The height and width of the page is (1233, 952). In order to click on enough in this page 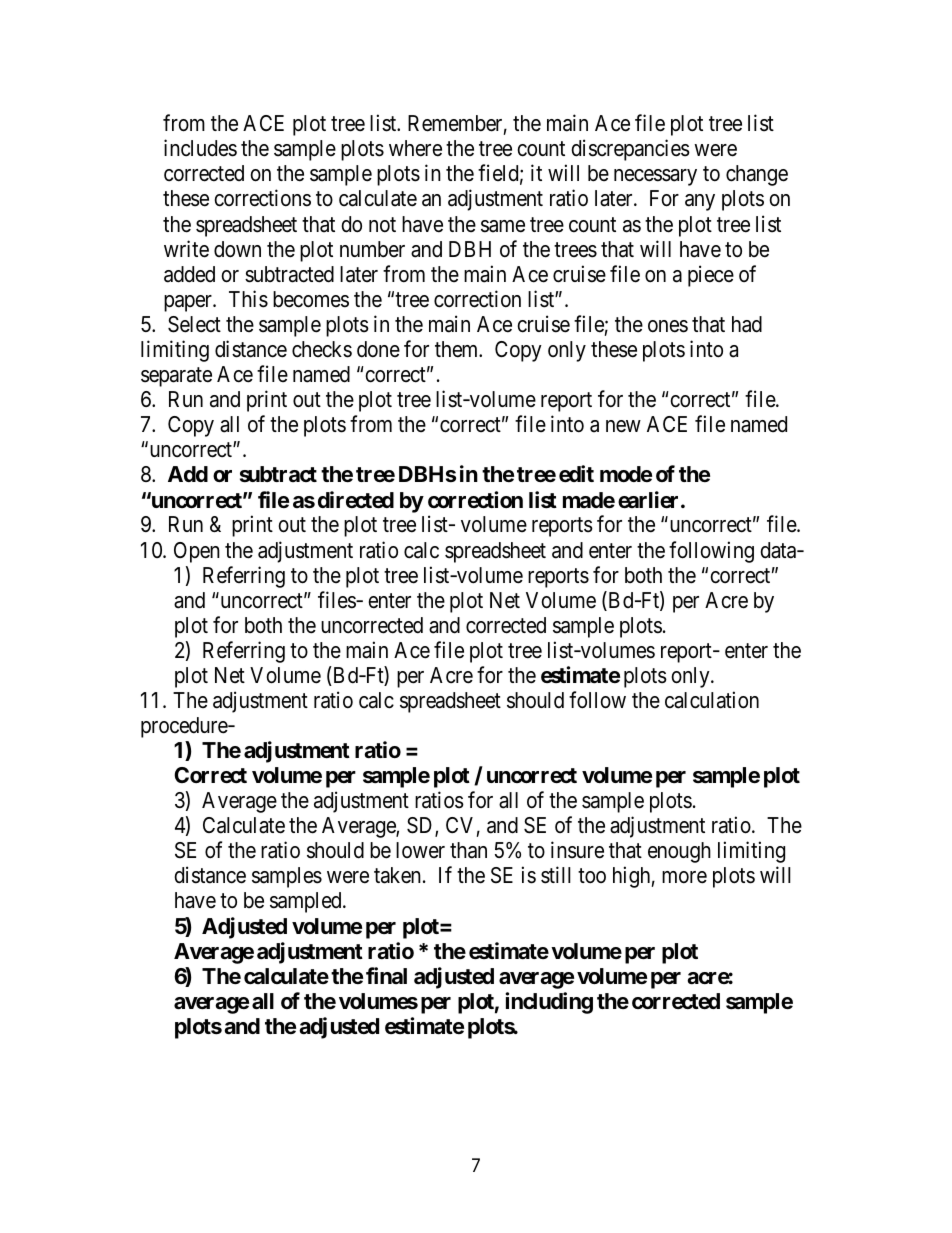, I will do `click(679, 852)`.
